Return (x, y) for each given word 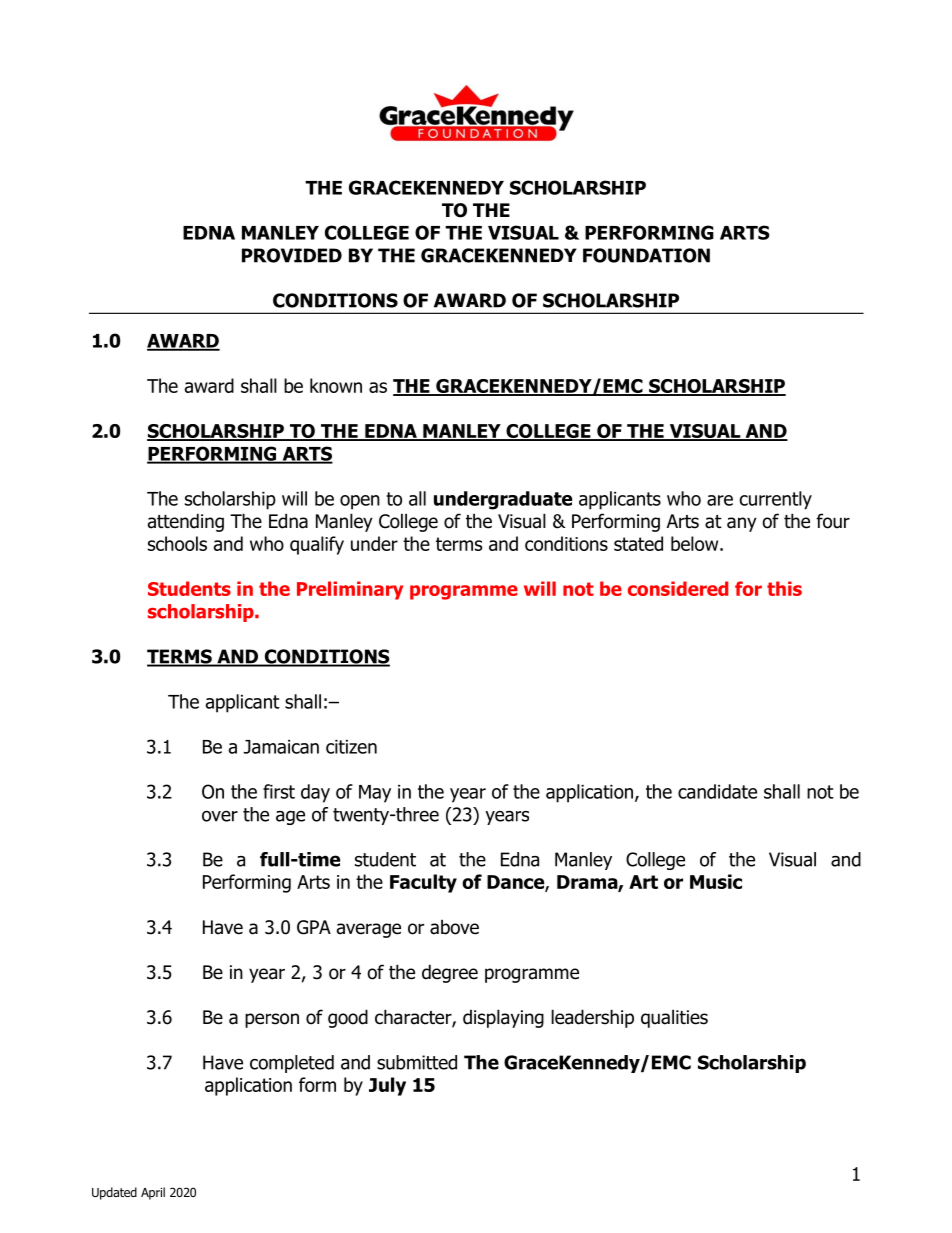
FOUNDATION (646, 255)
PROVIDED (292, 255)
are (720, 500)
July (387, 1086)
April (153, 1193)
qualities (674, 1018)
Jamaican (281, 747)
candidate (717, 791)
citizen (351, 747)
